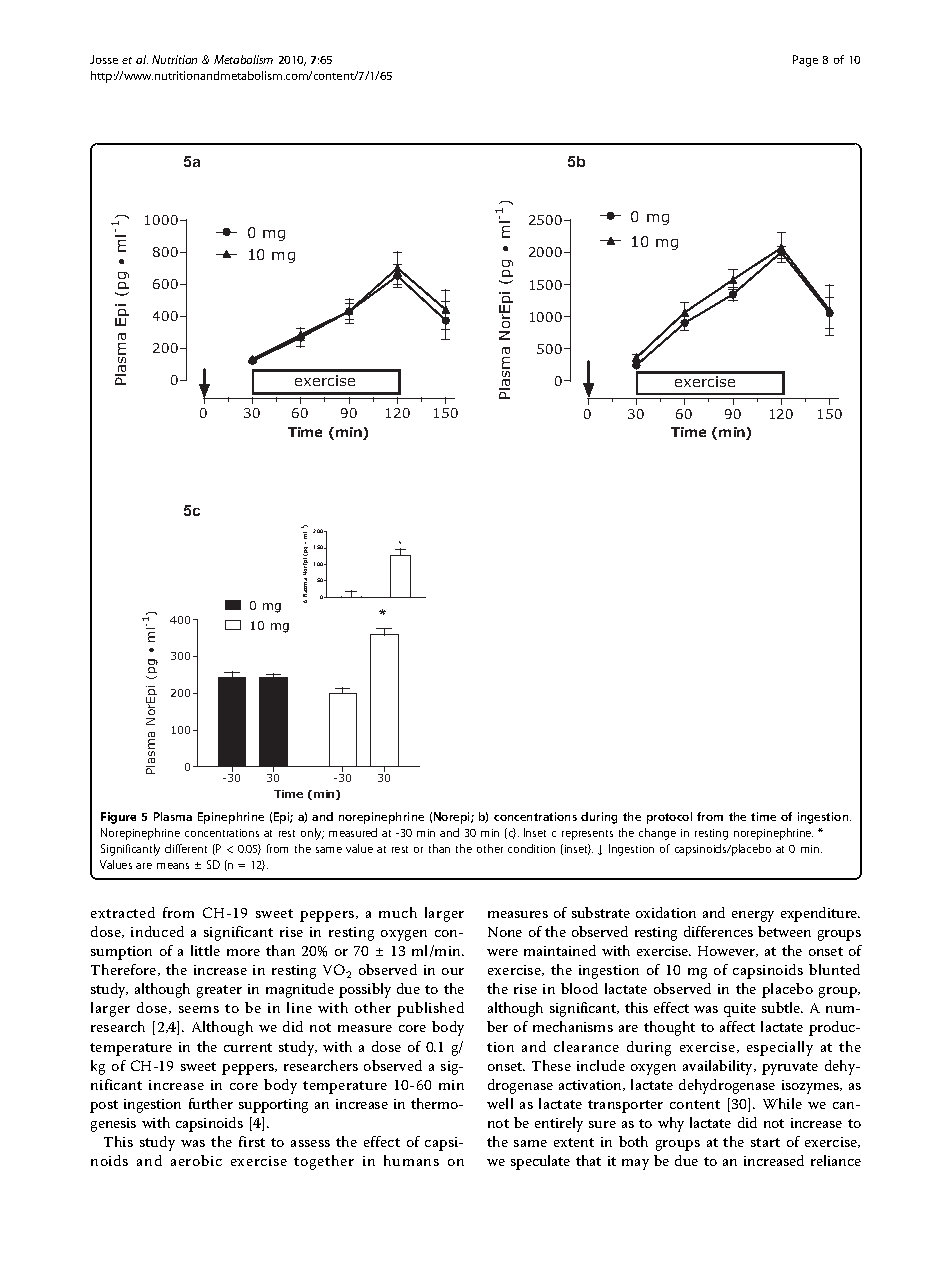 The height and width of the image is (1270, 952). Describe the element at coordinates (312, 834) in the image. I see `only` at that location.
